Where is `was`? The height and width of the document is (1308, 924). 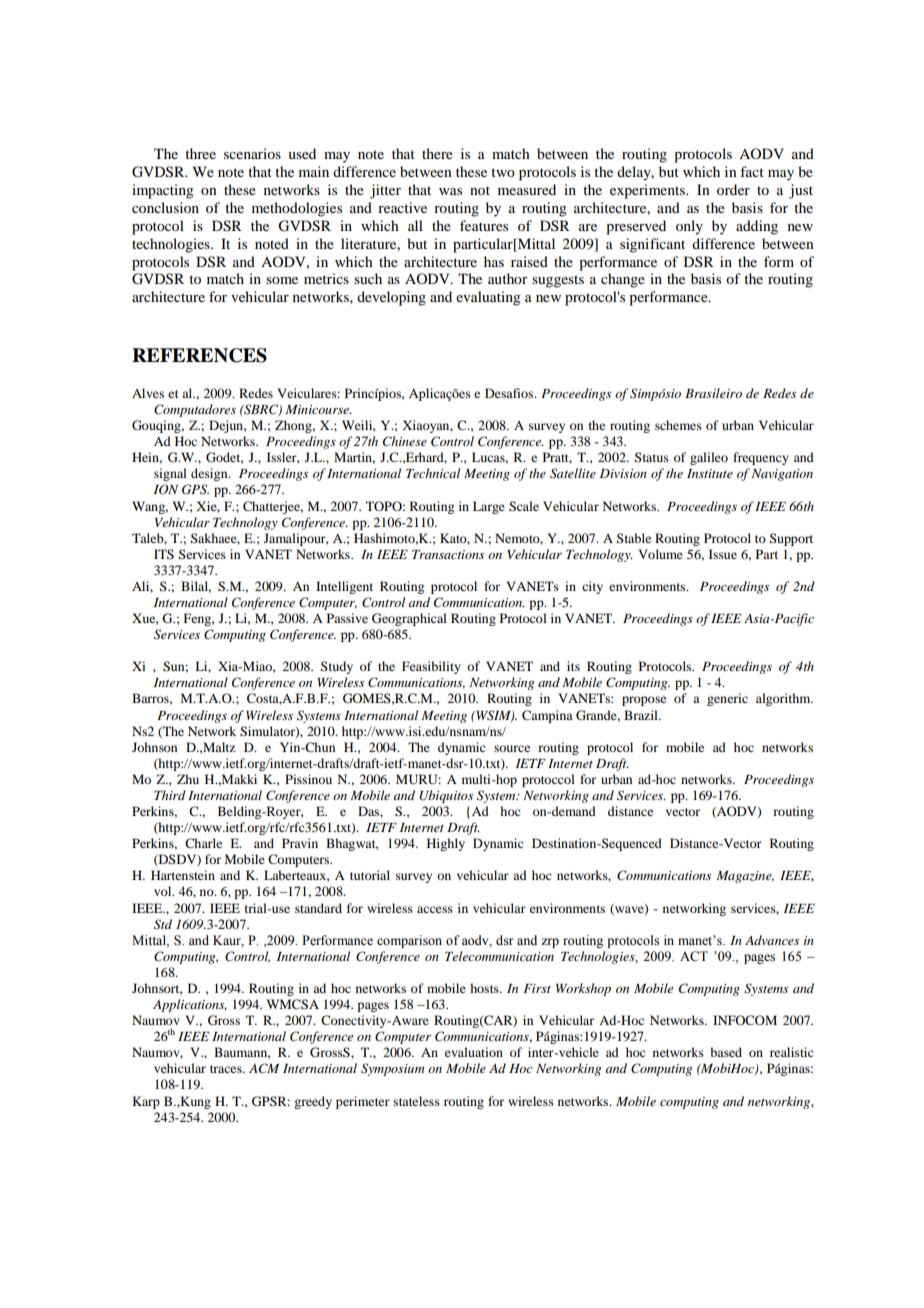 was is located at coordinates (450, 191).
